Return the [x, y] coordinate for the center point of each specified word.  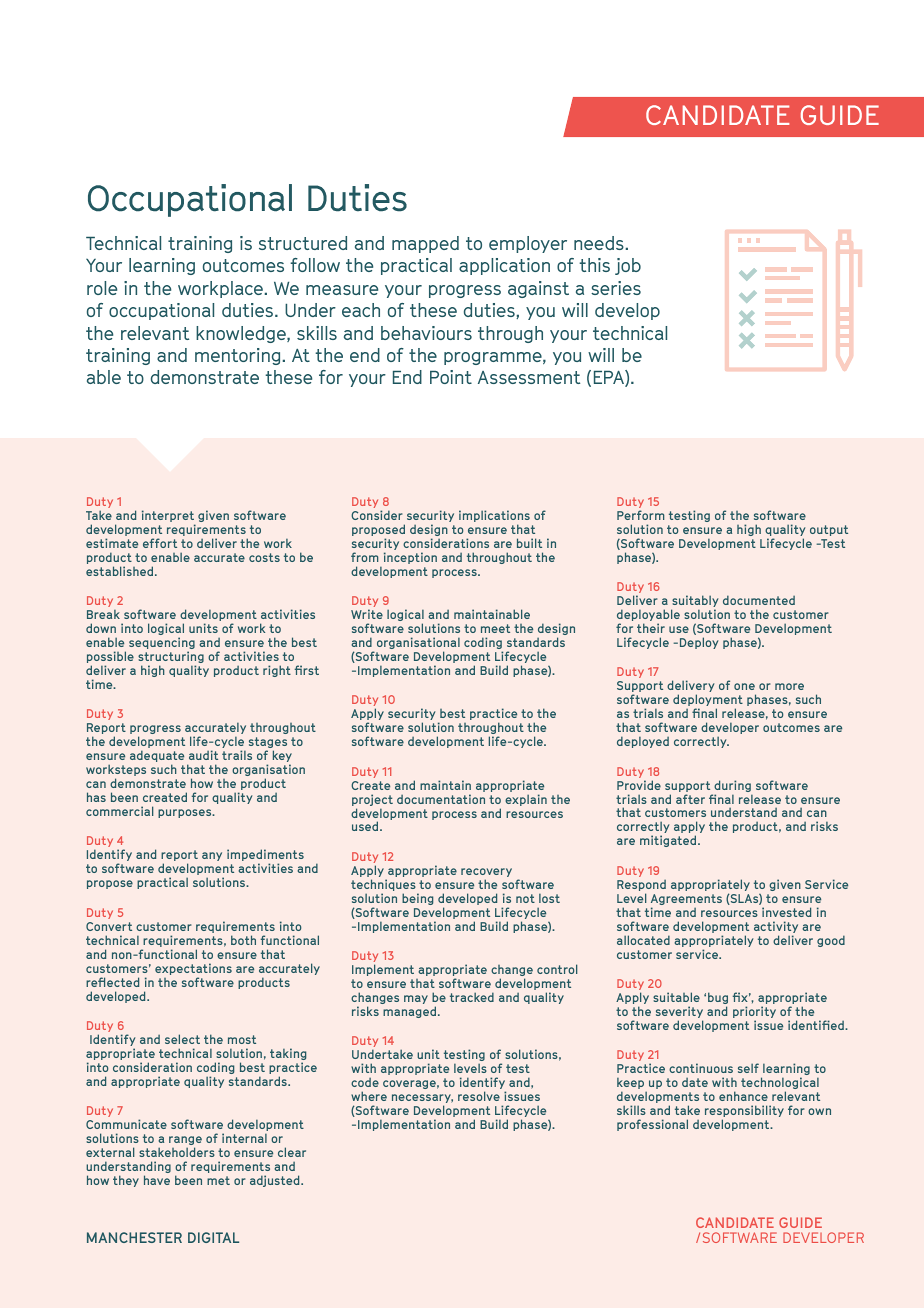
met [218, 1180]
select [182, 1039]
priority [754, 1013]
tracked [472, 997]
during [732, 787]
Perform [640, 515]
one [744, 686]
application [504, 266]
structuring [171, 658]
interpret [168, 517]
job [628, 266]
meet [495, 628]
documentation [441, 799]
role [102, 288]
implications [494, 517]
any [212, 856]
